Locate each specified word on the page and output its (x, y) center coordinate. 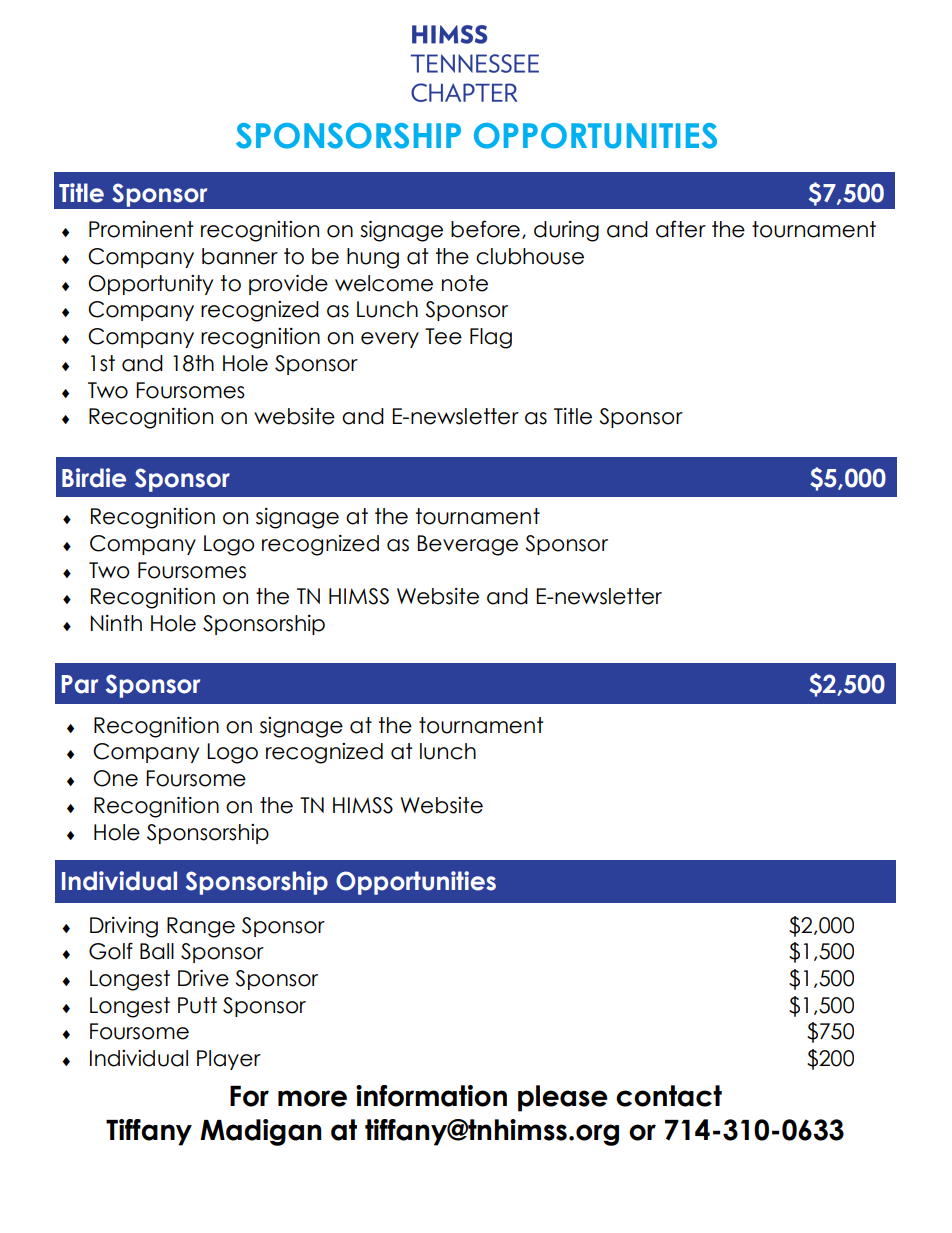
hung (373, 258)
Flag (491, 338)
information (431, 1096)
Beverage (468, 545)
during (566, 231)
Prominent (141, 229)
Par (80, 684)
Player (229, 1060)
